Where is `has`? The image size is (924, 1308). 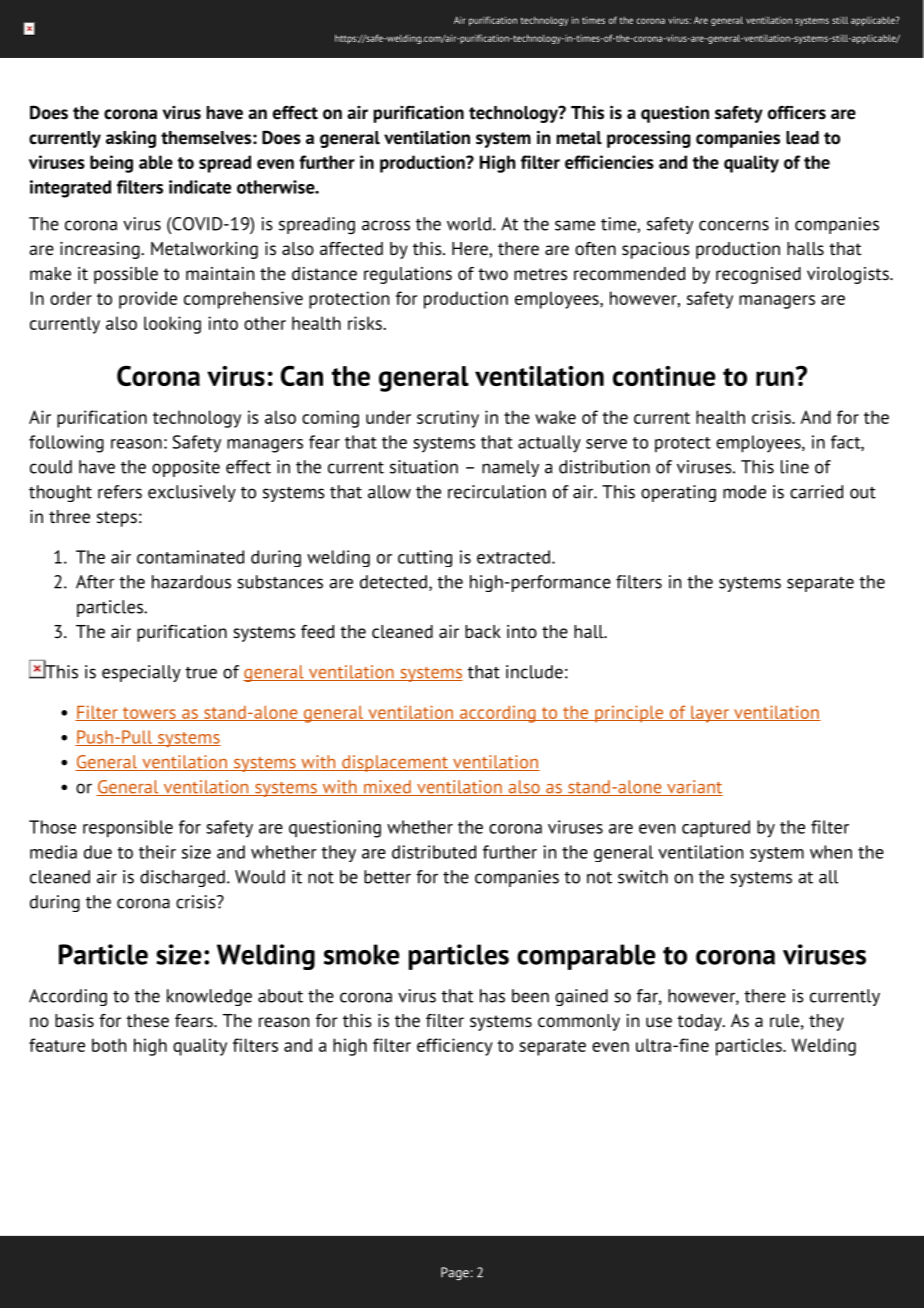
has is located at coordinates (492, 996).
